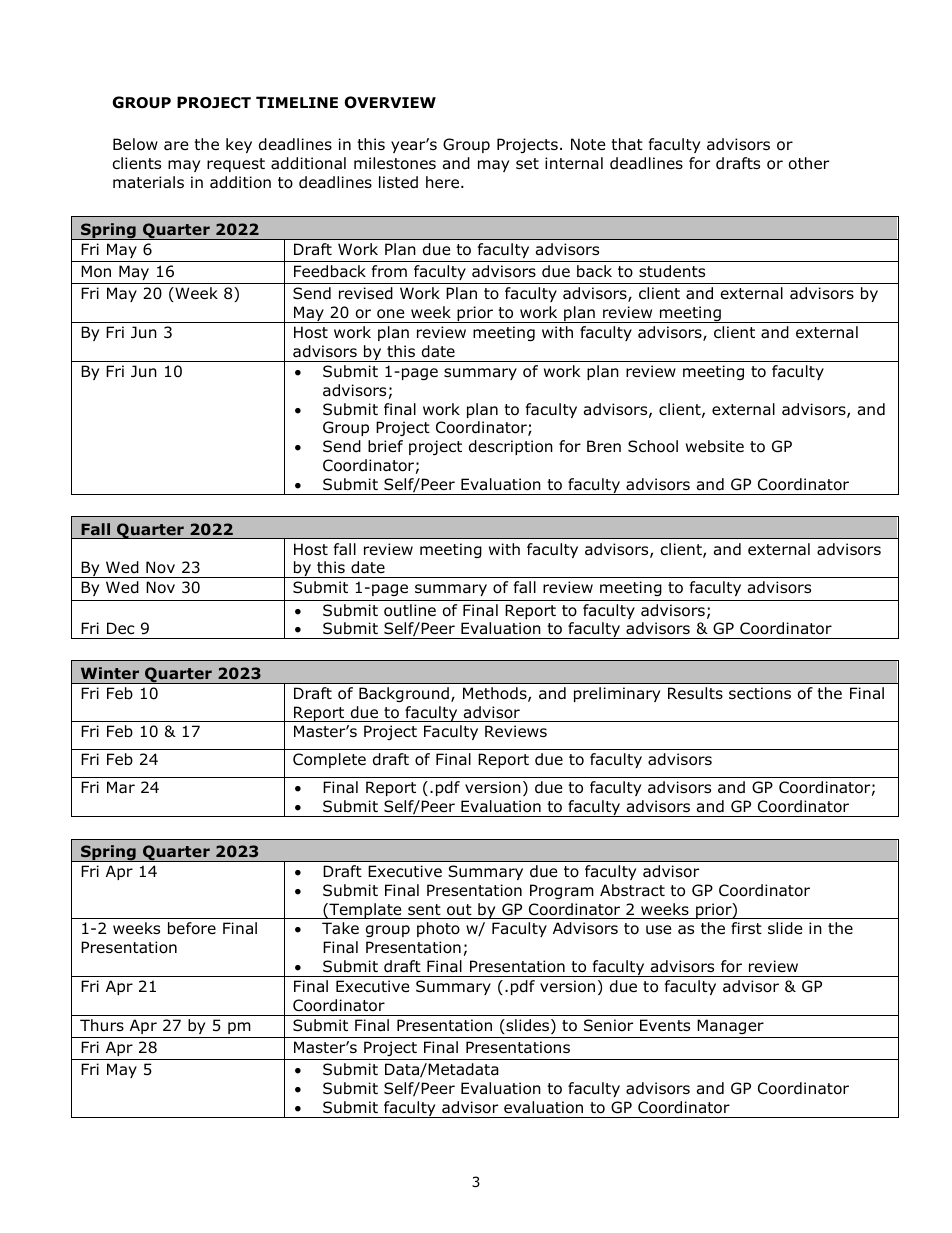  Describe the element at coordinates (102, 1025) in the document. I see `Thurs` at that location.
